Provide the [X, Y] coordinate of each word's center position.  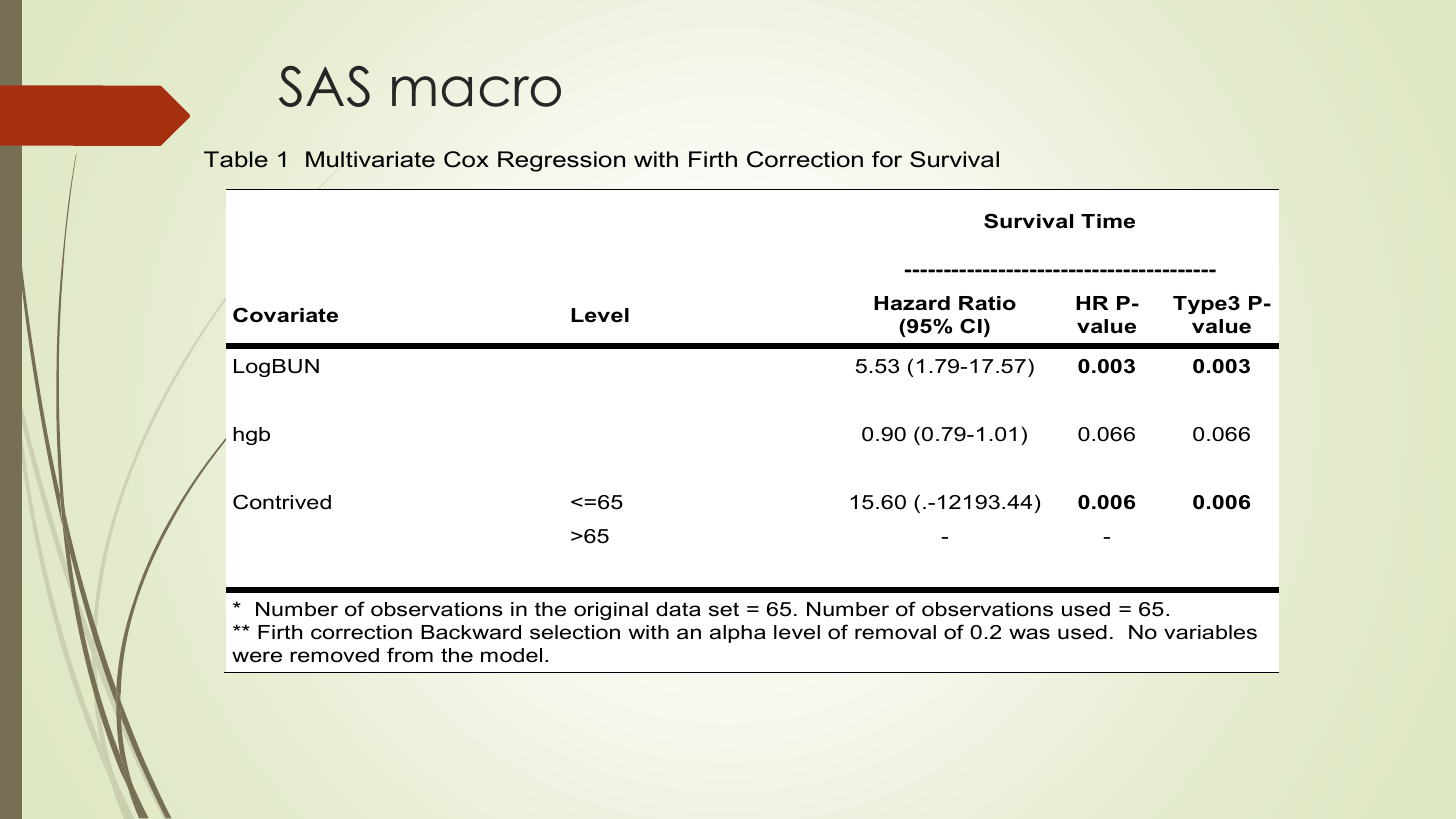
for [887, 159]
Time [1108, 221]
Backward [471, 632]
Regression [561, 161]
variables [1210, 632]
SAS [324, 86]
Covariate [285, 315]
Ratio [987, 303]
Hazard [912, 303]
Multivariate [370, 159]
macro [476, 91]
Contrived [282, 502]
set [724, 609]
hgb [251, 436]
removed [334, 655]
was [1029, 634]
